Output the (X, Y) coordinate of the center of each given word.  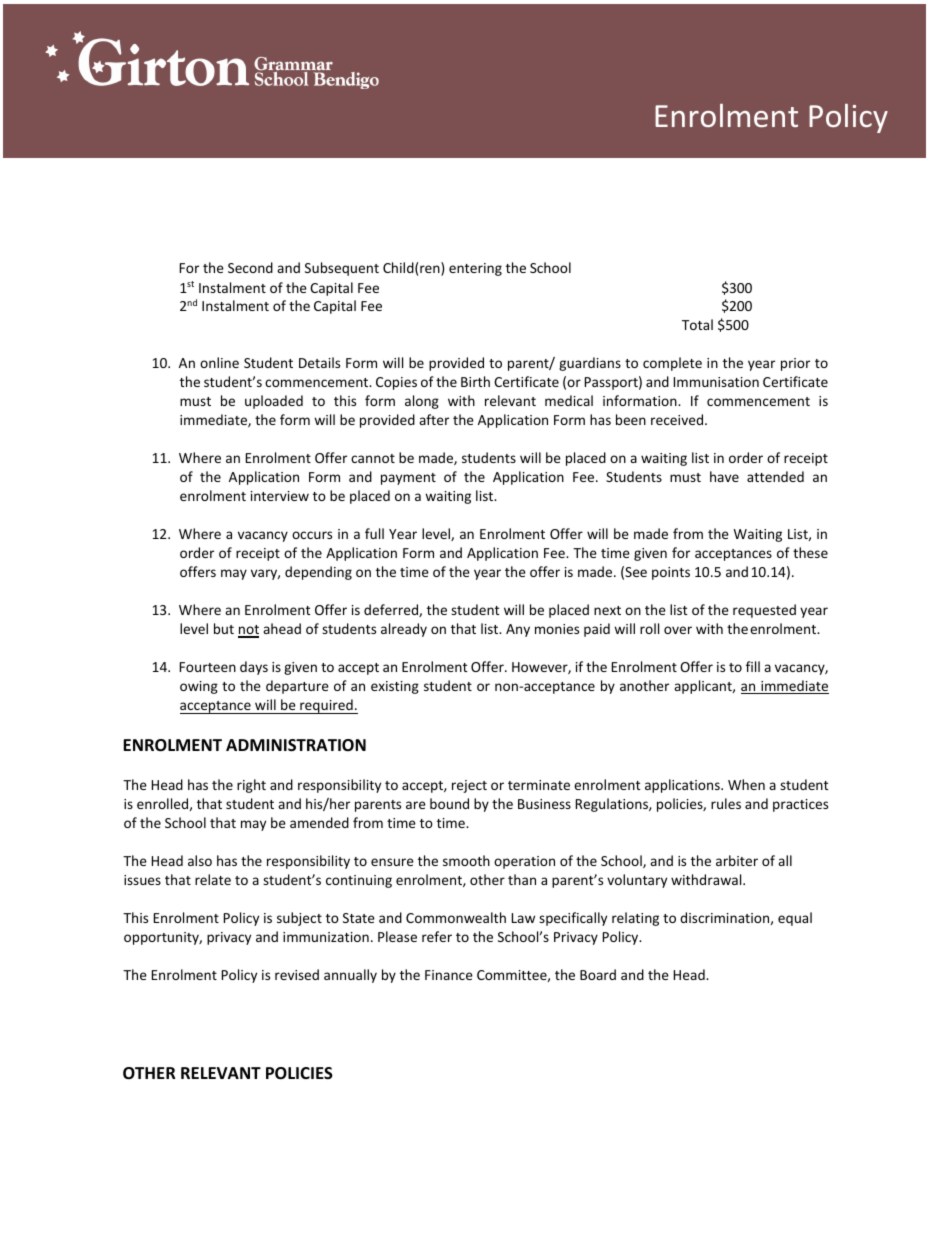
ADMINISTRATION (296, 745)
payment (408, 479)
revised (297, 974)
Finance (449, 975)
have (724, 476)
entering (475, 269)
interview (280, 496)
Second (250, 267)
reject (469, 786)
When (746, 784)
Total (697, 324)
